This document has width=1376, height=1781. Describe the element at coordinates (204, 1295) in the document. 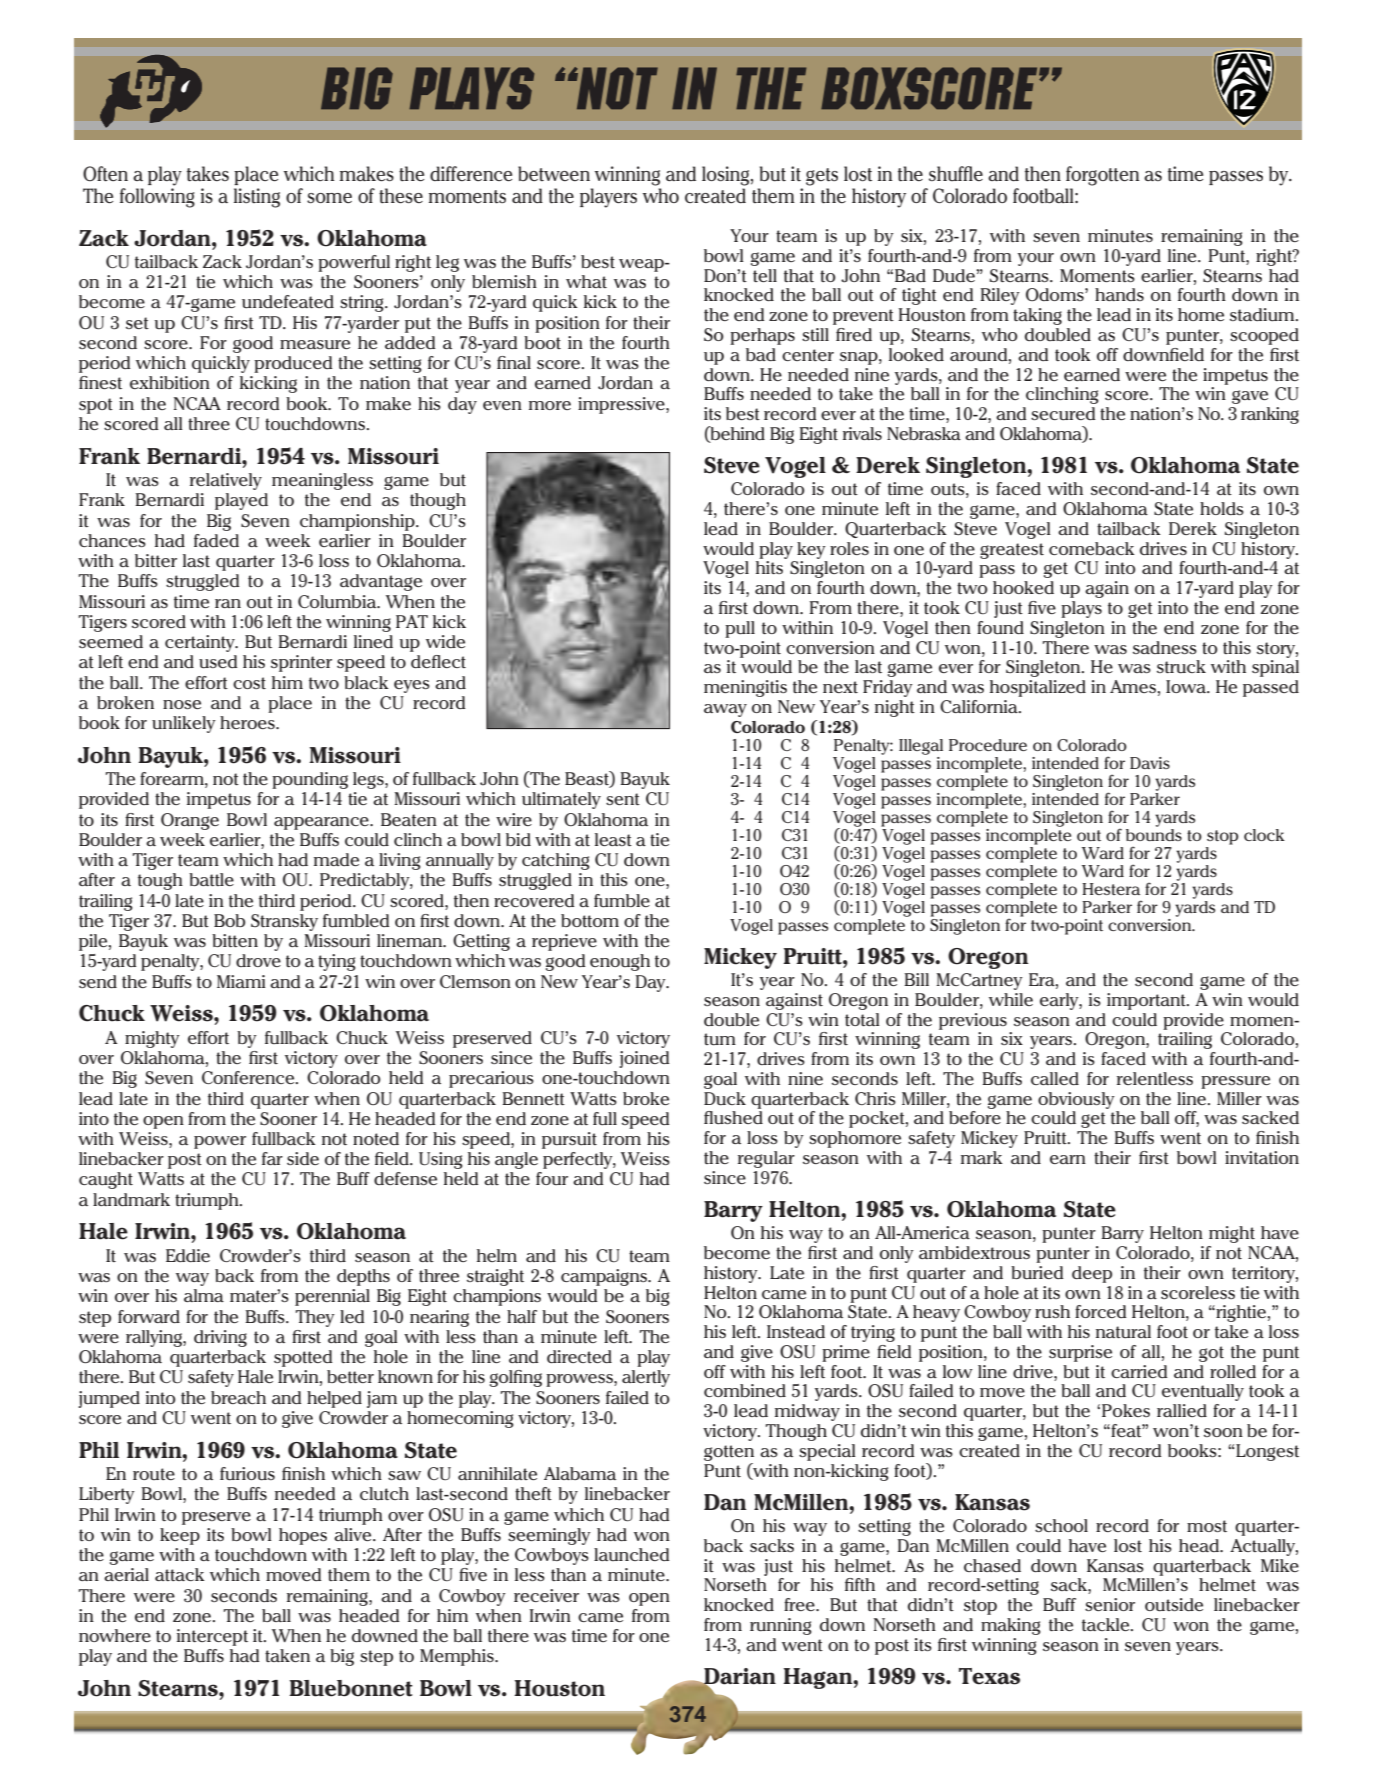

I see `alma` at that location.
